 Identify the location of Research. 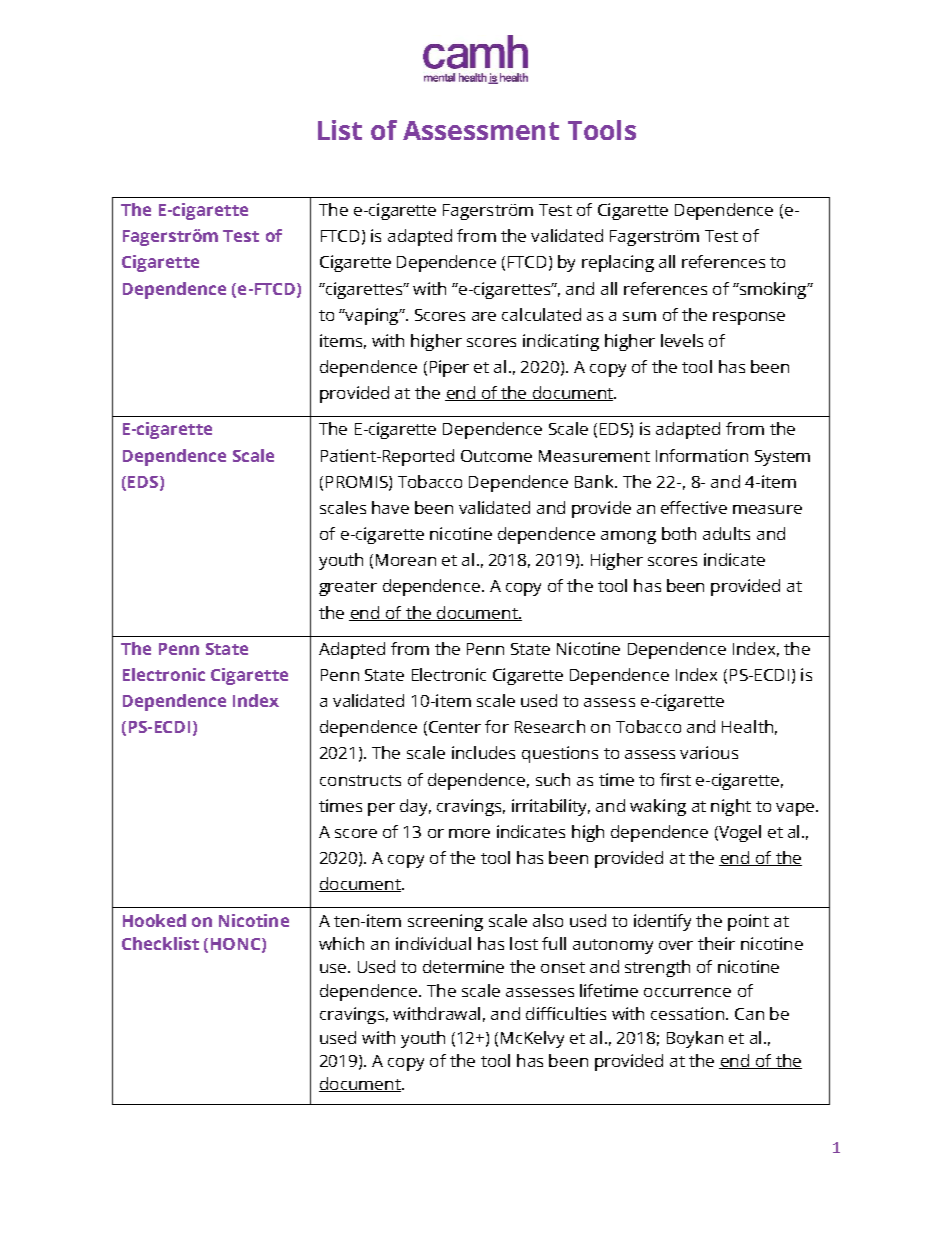
(550, 726).
